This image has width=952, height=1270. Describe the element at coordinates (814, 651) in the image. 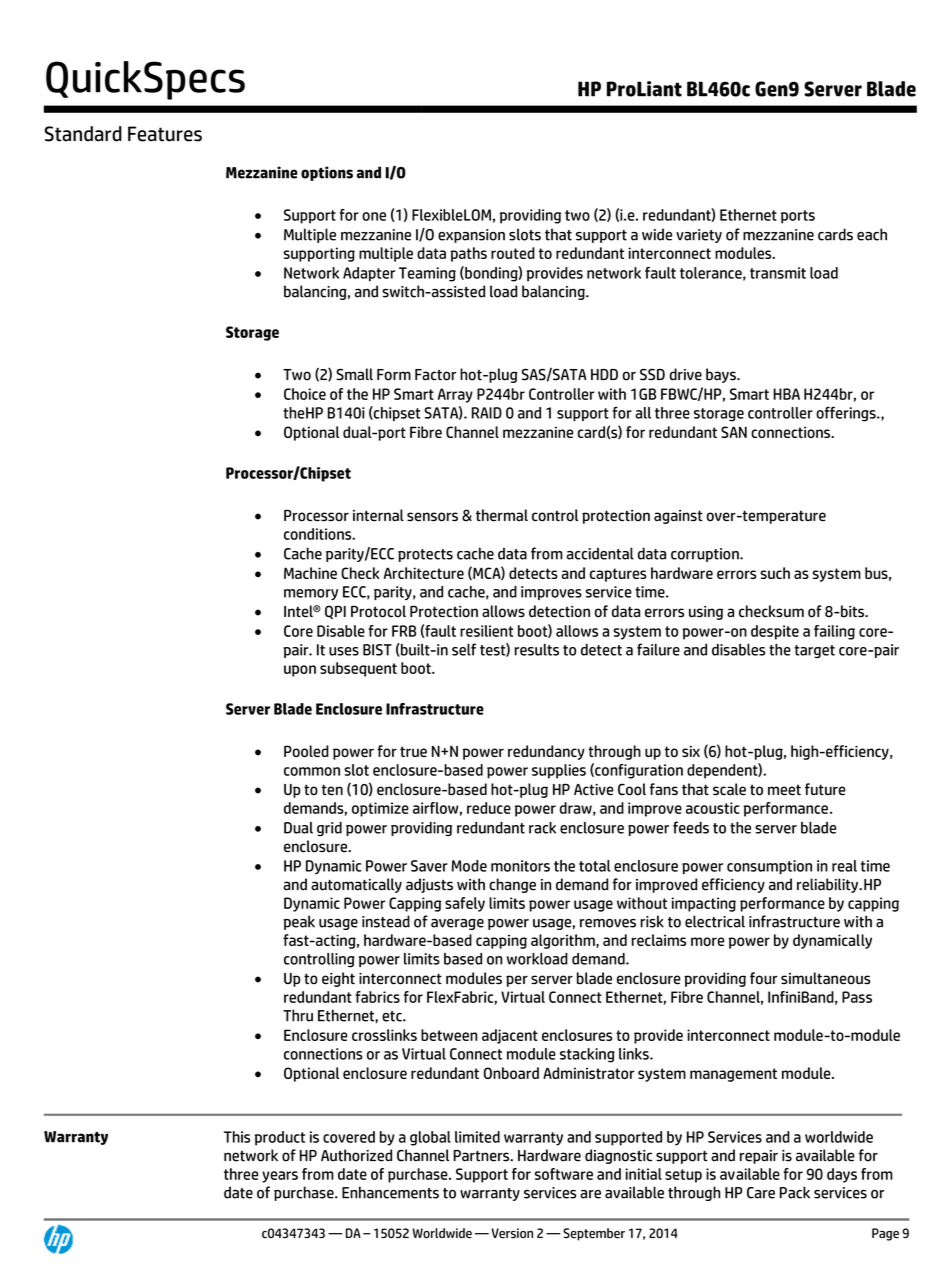

I see `target` at that location.
